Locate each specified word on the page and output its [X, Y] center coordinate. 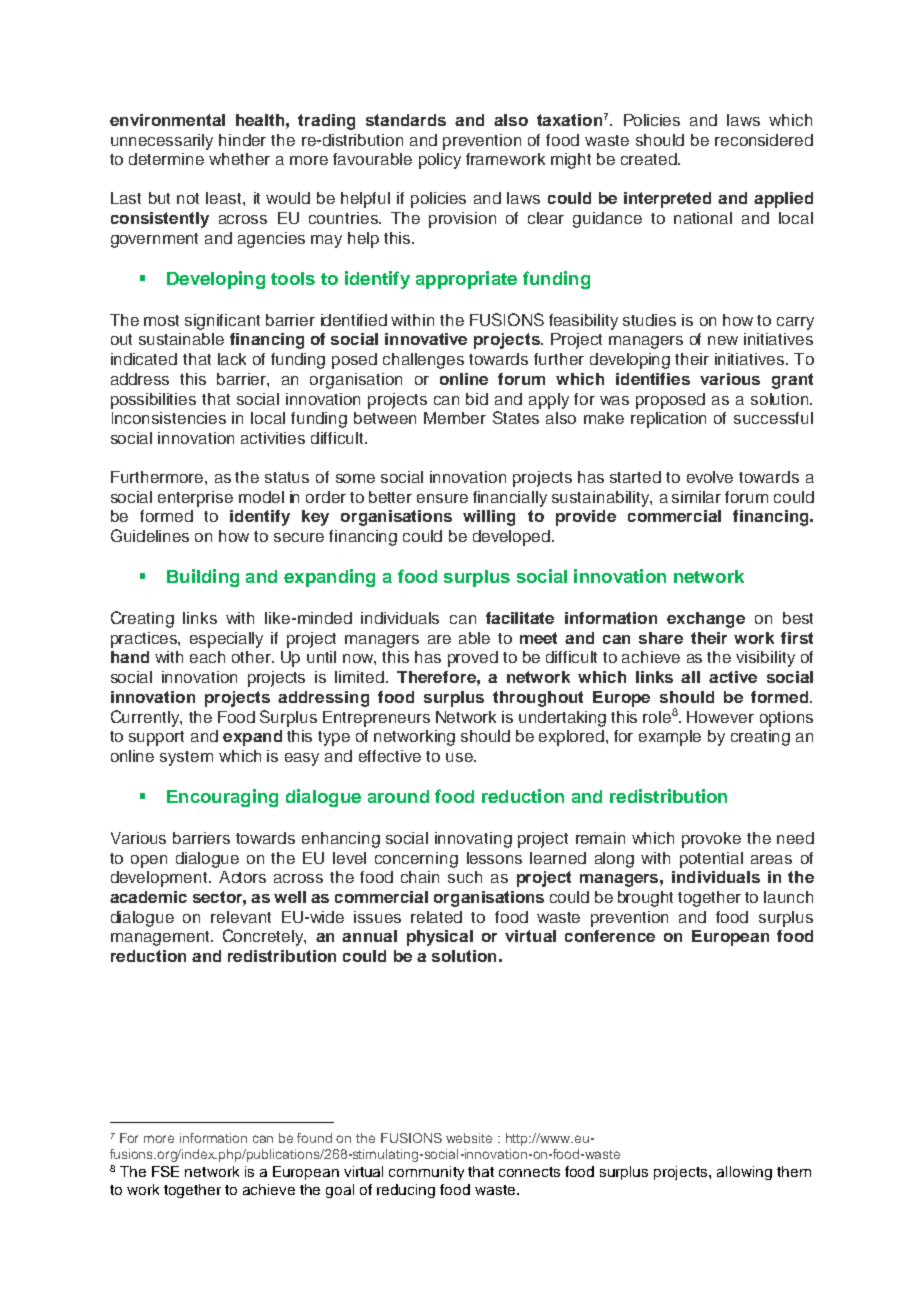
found [314, 1138]
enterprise [195, 499]
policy [440, 161]
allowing [744, 1173]
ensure [442, 498]
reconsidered [764, 140]
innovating [473, 840]
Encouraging [222, 798]
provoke [711, 840]
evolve [710, 477]
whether [239, 159]
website [469, 1138]
